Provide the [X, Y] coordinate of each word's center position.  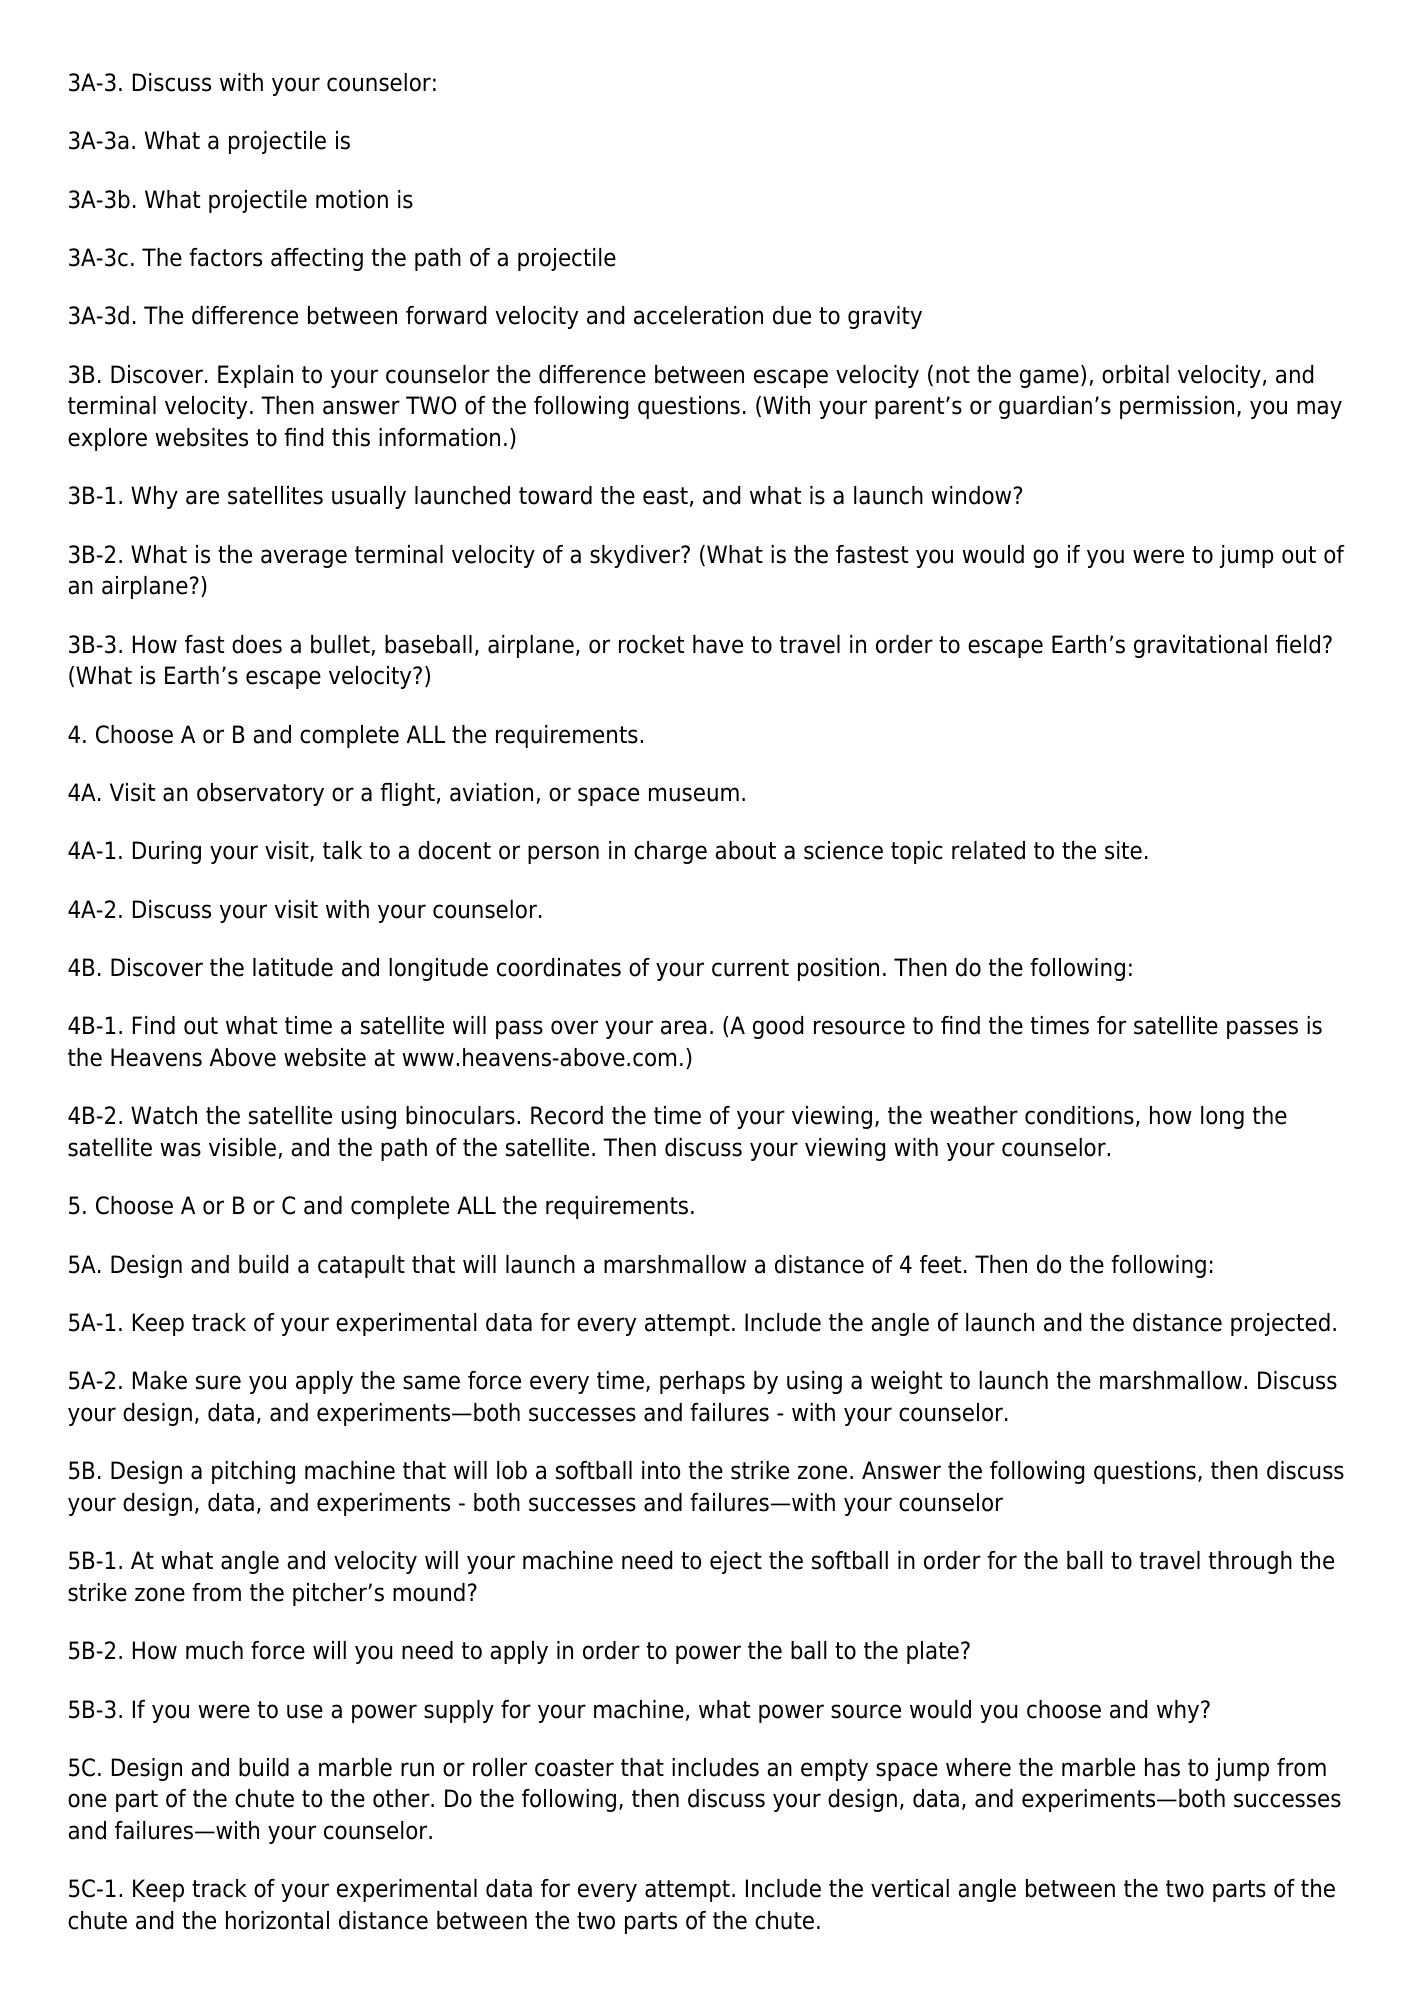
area [684, 1027]
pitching [253, 1472]
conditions [1079, 1115]
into [661, 1470]
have [718, 644]
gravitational [1200, 646]
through [1250, 1562]
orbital [1135, 374]
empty [834, 1770]
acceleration [698, 315]
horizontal [277, 1920]
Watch [164, 1115]
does [257, 644]
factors [225, 257]
